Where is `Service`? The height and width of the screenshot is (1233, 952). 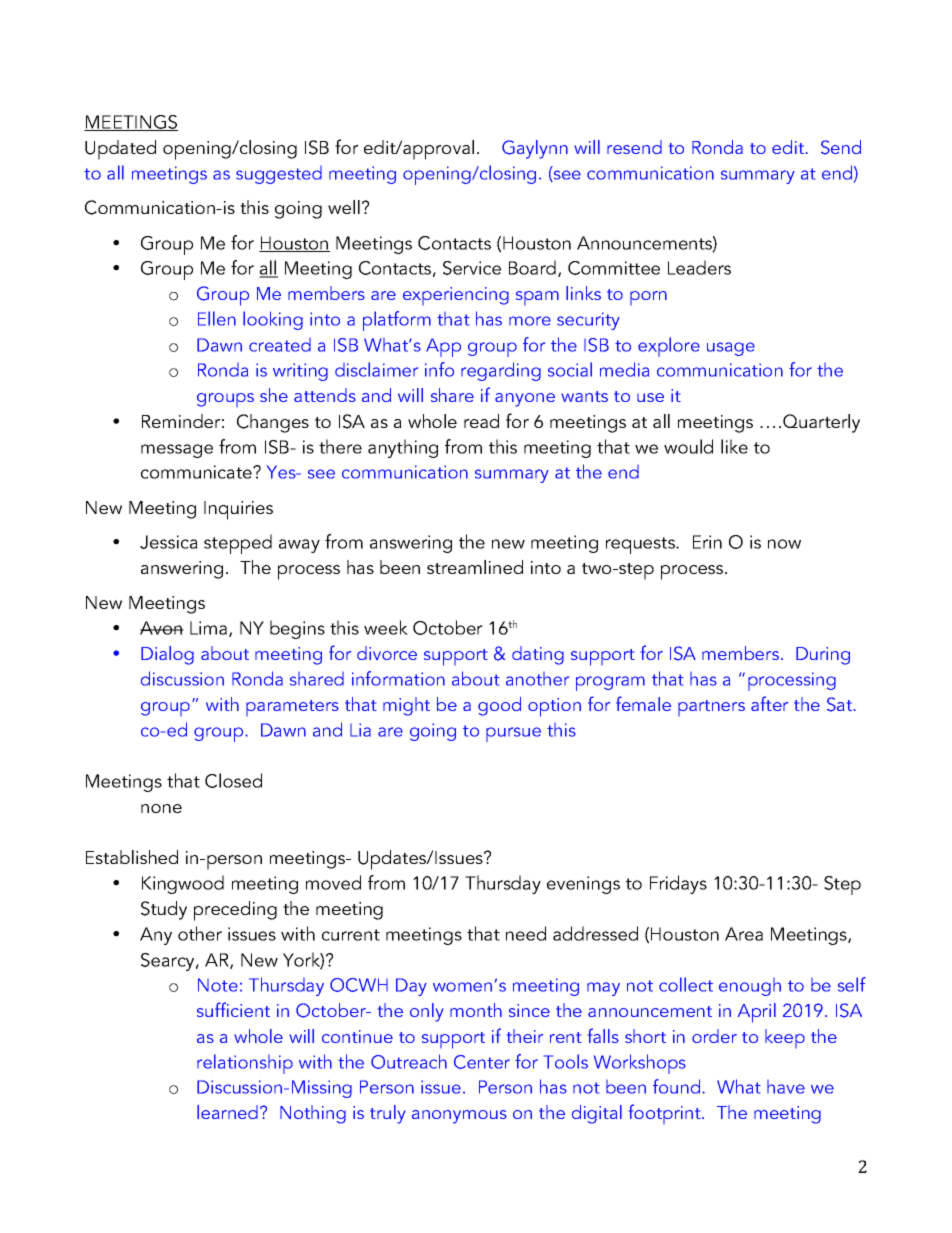
Service is located at coordinates (472, 268).
